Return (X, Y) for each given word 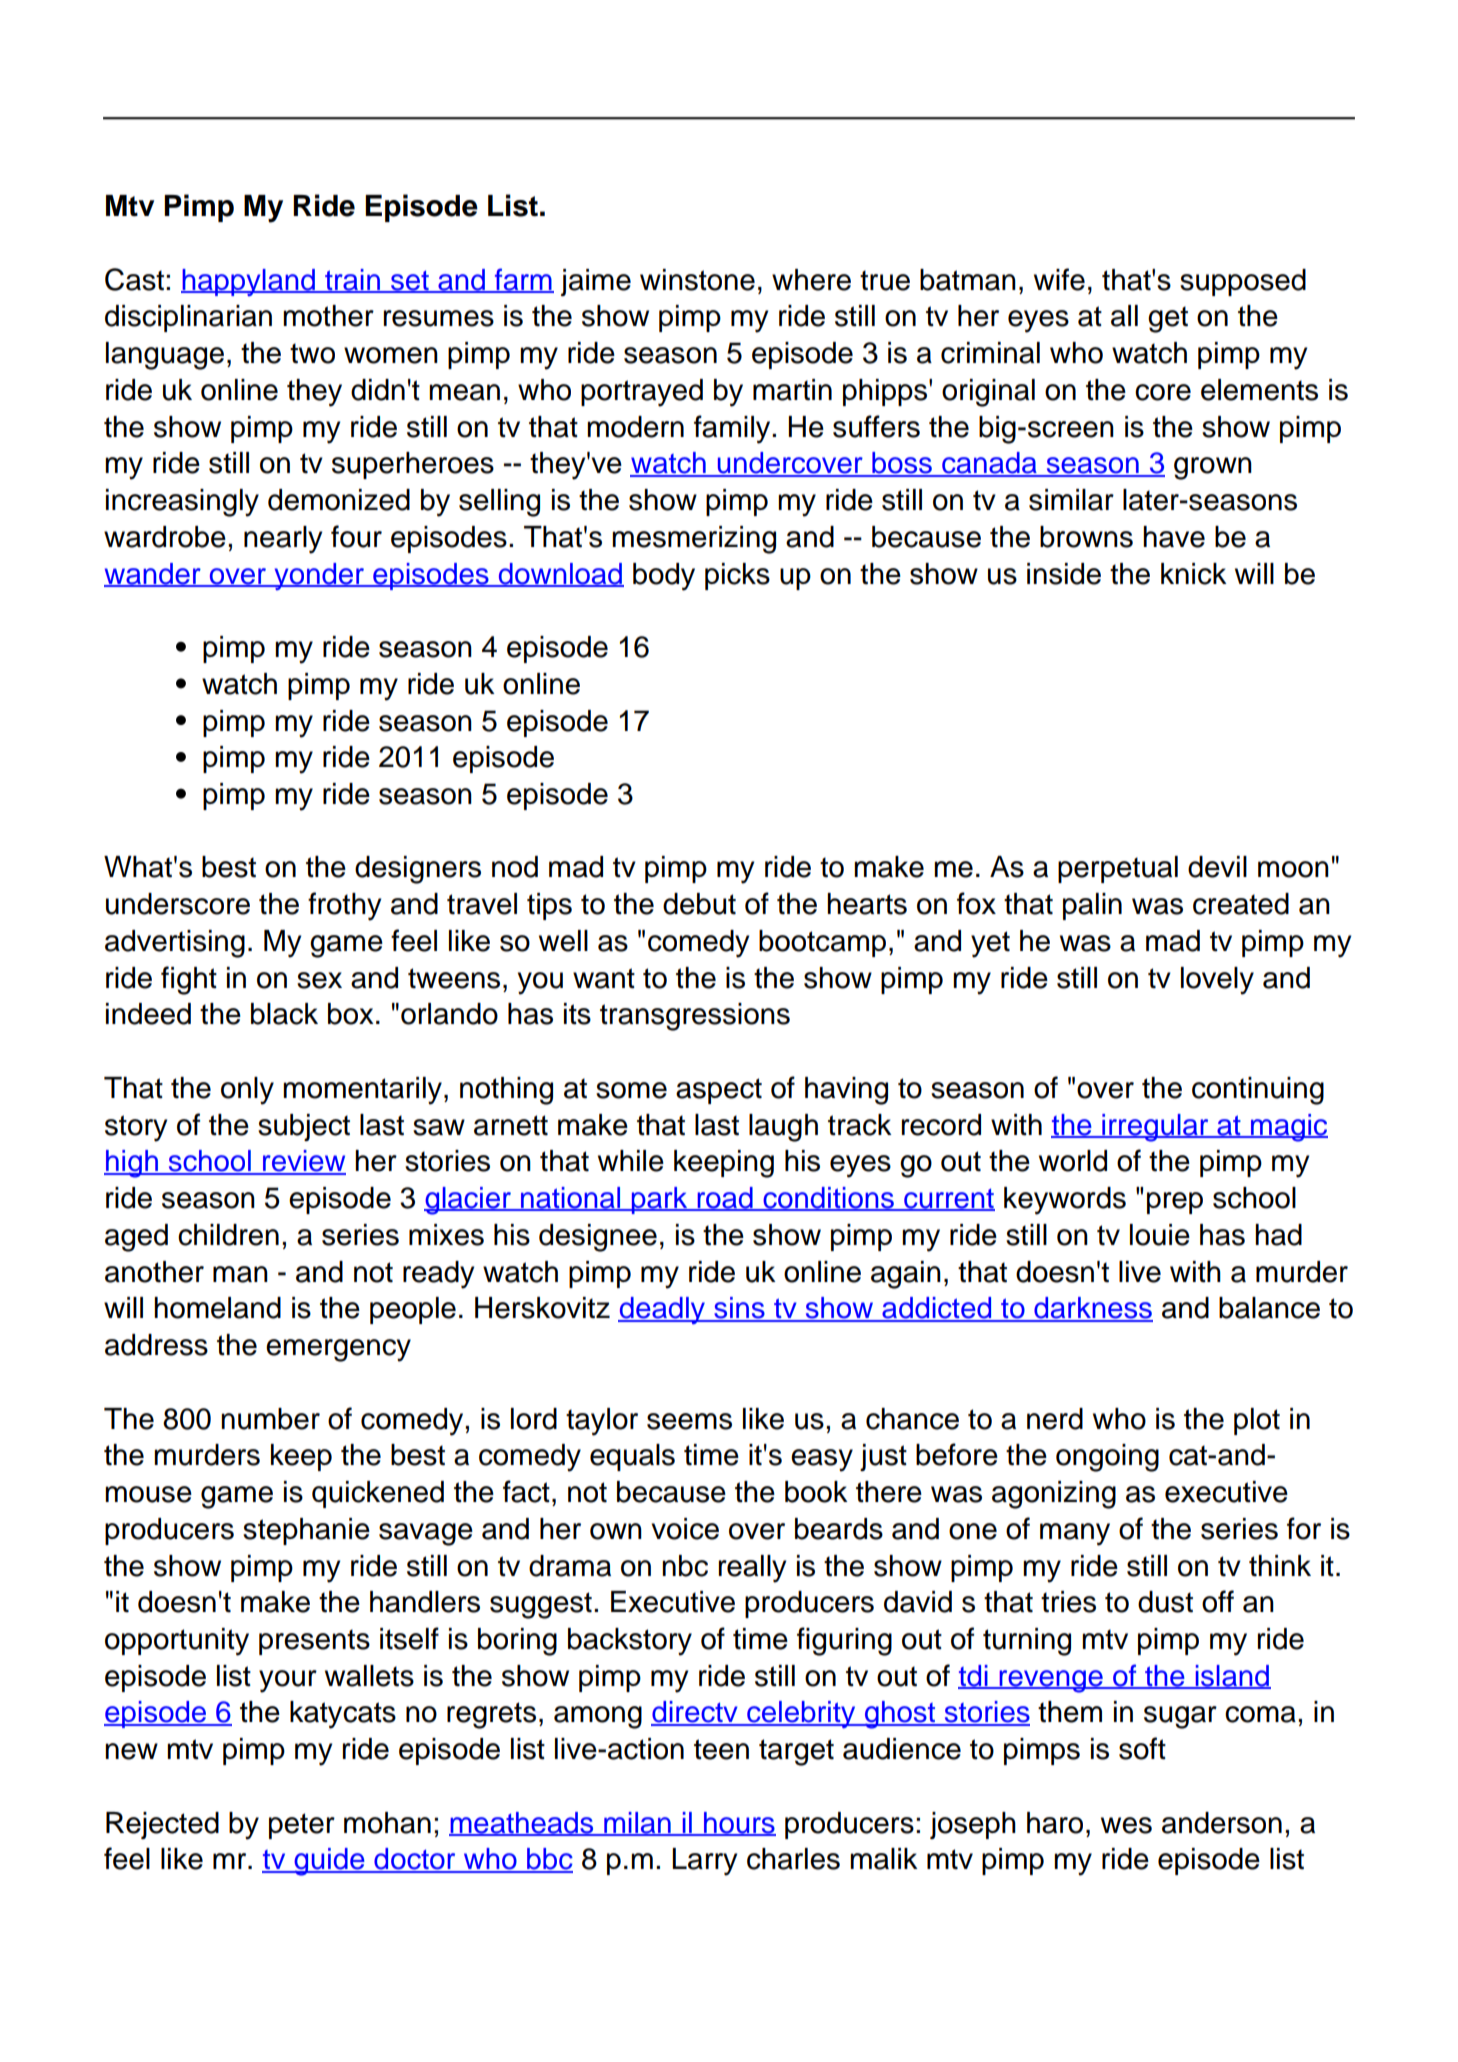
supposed (1243, 282)
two (312, 353)
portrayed (642, 393)
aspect (719, 1091)
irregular (1155, 1128)
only (247, 1091)
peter (302, 1826)
